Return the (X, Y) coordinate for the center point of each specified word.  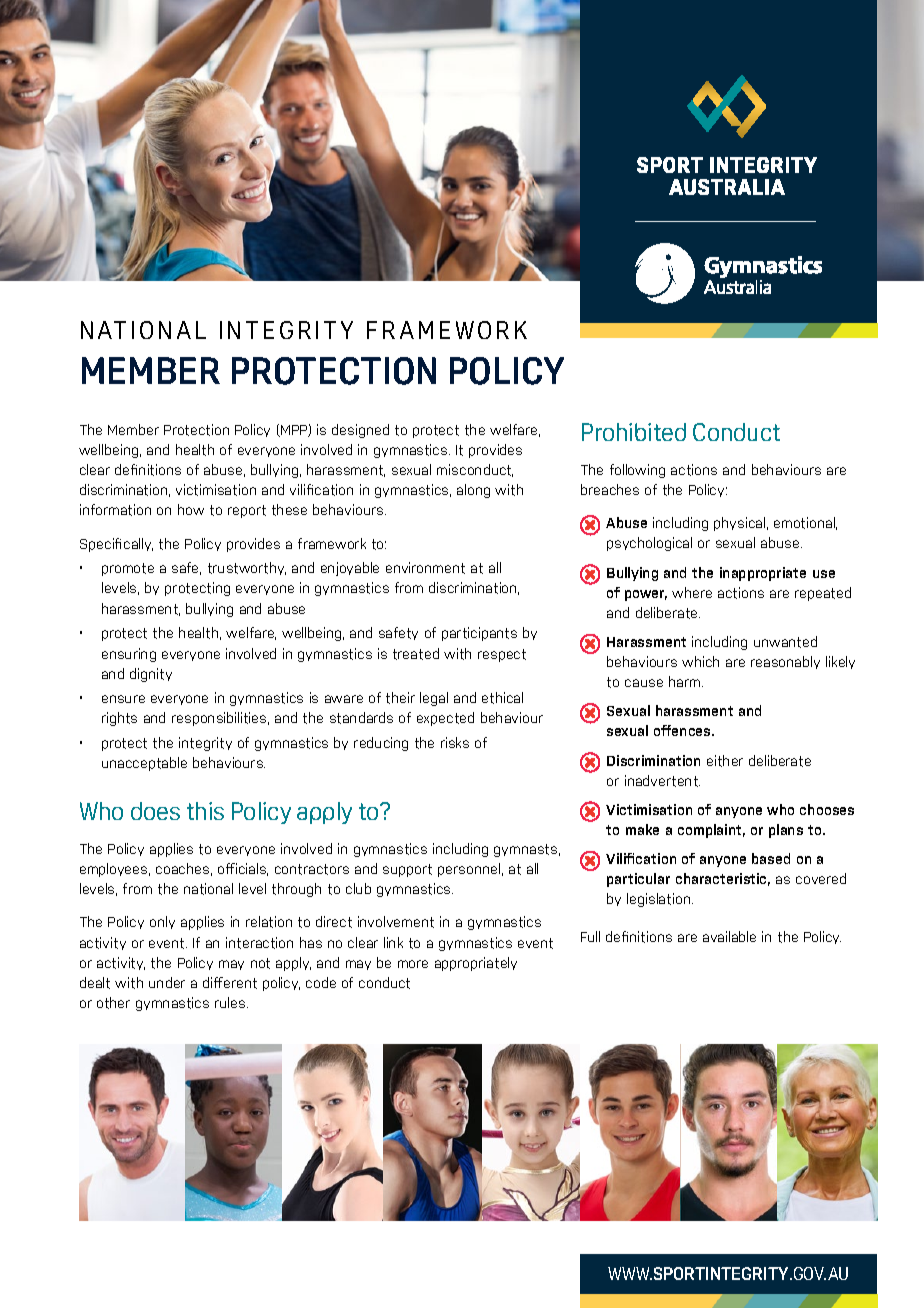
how (191, 509)
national (208, 889)
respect (502, 655)
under (167, 982)
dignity (151, 675)
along (473, 491)
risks (455, 742)
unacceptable (144, 764)
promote (128, 569)
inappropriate (763, 574)
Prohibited (634, 432)
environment (425, 568)
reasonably (785, 662)
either (725, 761)
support (407, 870)
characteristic (723, 879)
